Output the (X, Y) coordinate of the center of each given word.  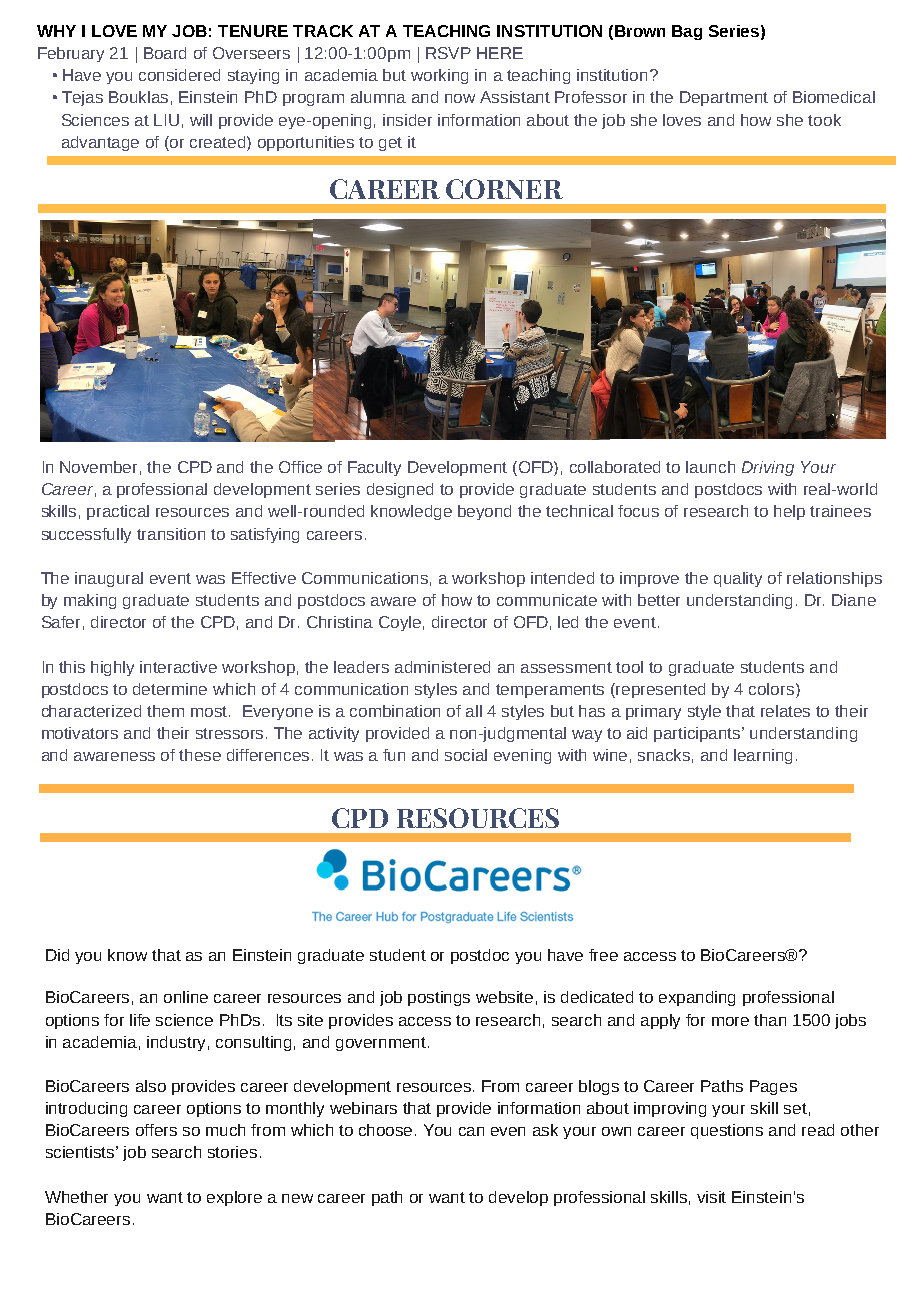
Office (300, 467)
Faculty (374, 468)
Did (57, 955)
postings (439, 998)
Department (724, 98)
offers (156, 1130)
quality (738, 579)
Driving (768, 468)
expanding (697, 998)
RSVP (448, 53)
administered (442, 667)
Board (165, 53)
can (471, 1131)
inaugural (109, 579)
